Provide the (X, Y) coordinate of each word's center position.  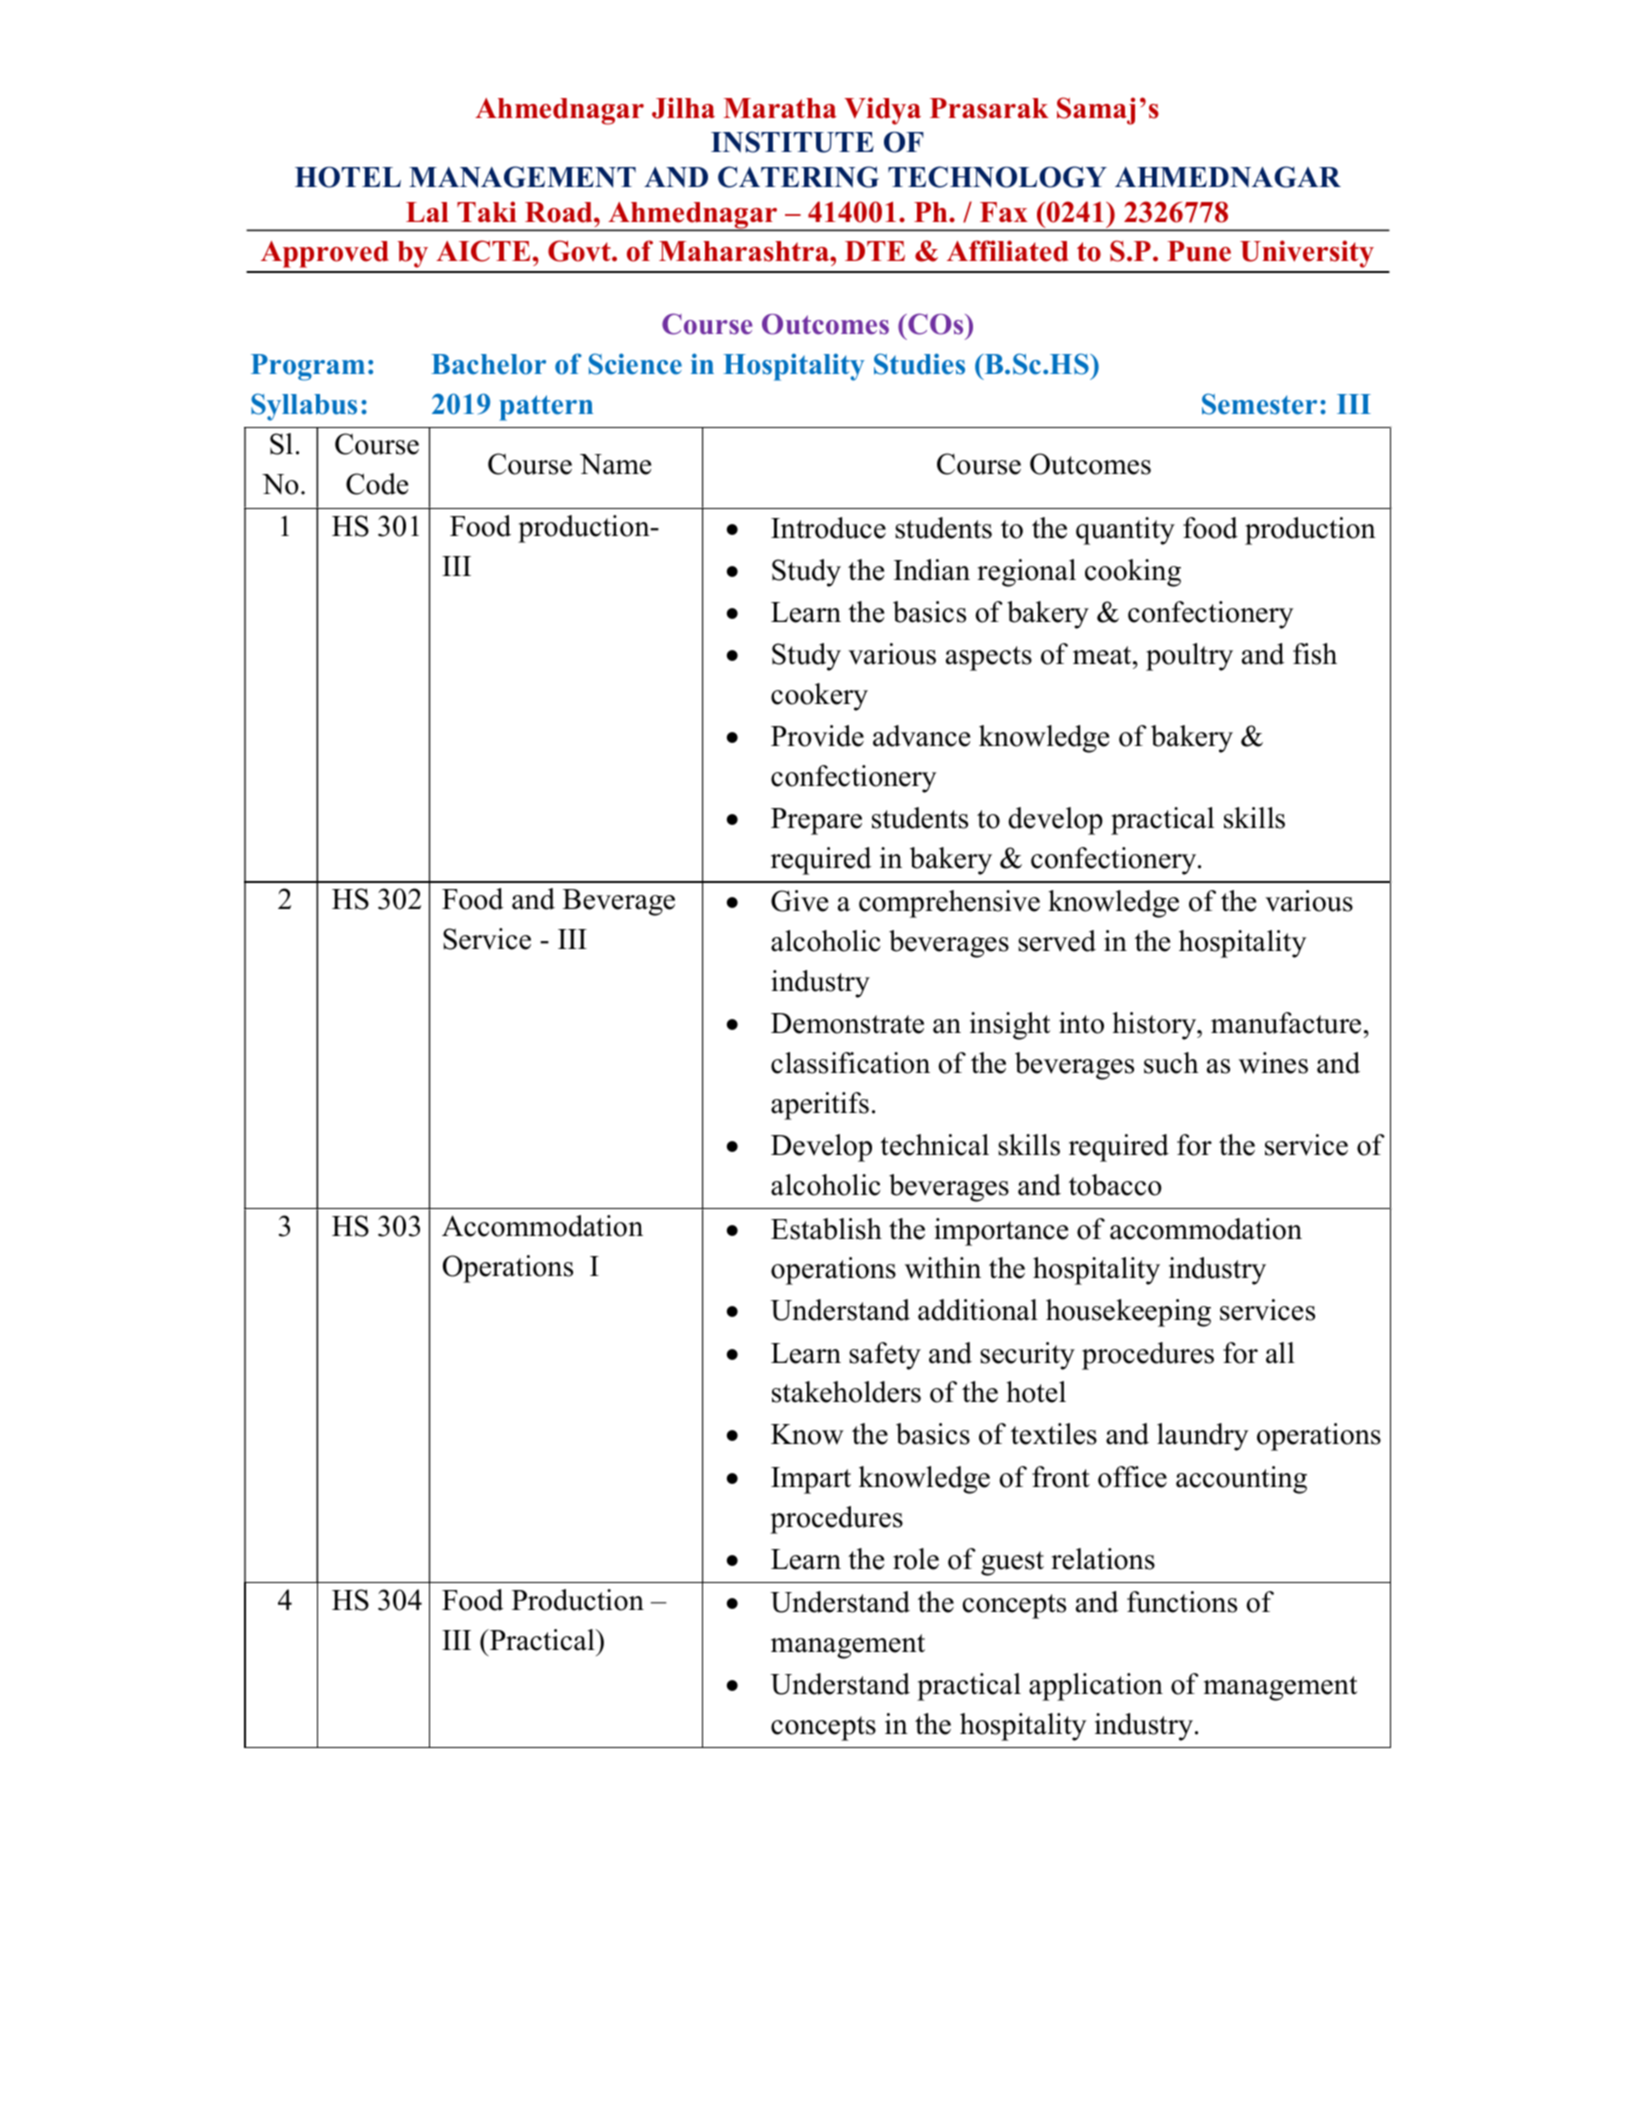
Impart (811, 1480)
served (1057, 941)
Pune (1199, 251)
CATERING (798, 177)
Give (799, 901)
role (916, 1559)
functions (1182, 1602)
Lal (427, 212)
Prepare (816, 821)
